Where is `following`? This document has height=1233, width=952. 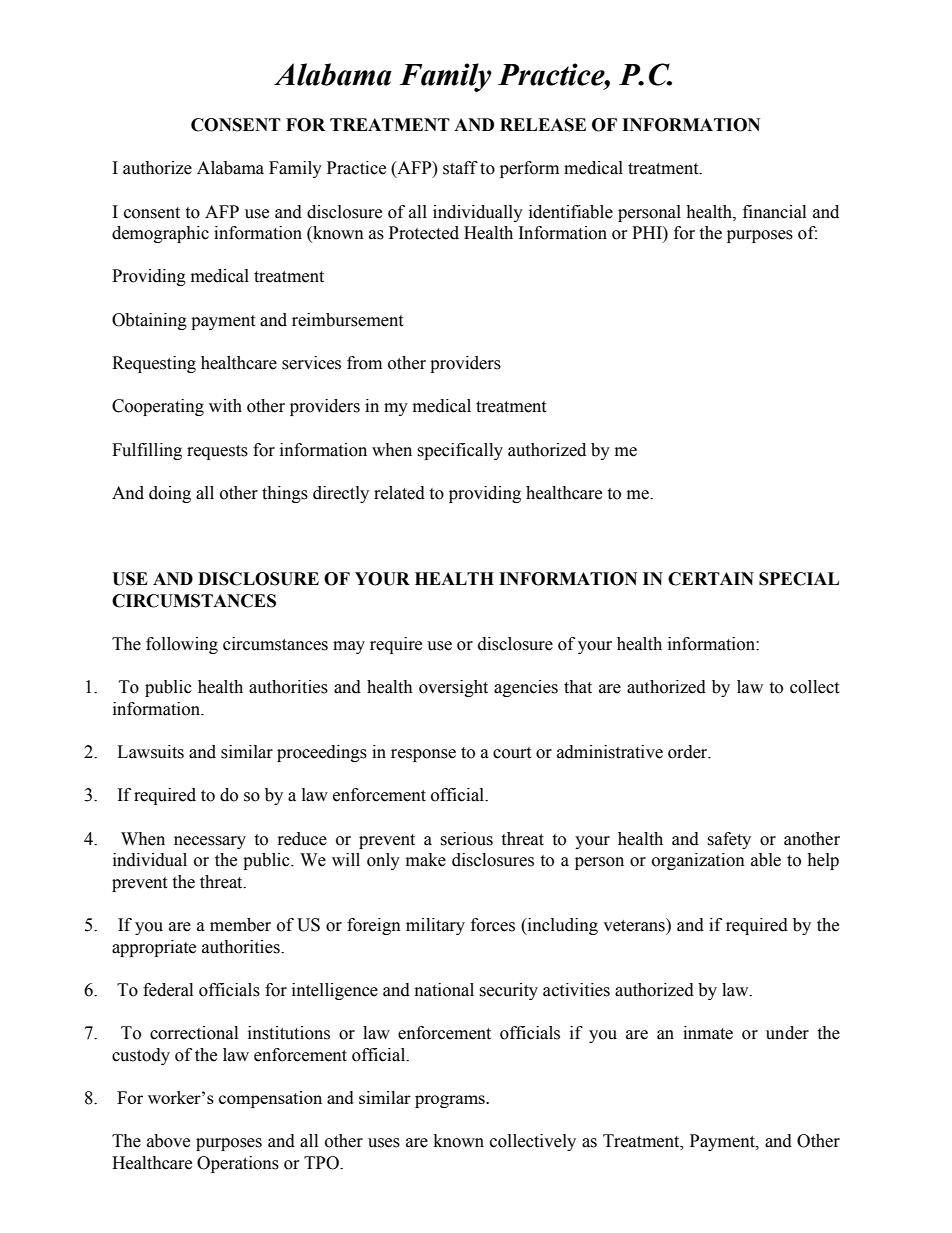 following is located at coordinates (182, 645).
